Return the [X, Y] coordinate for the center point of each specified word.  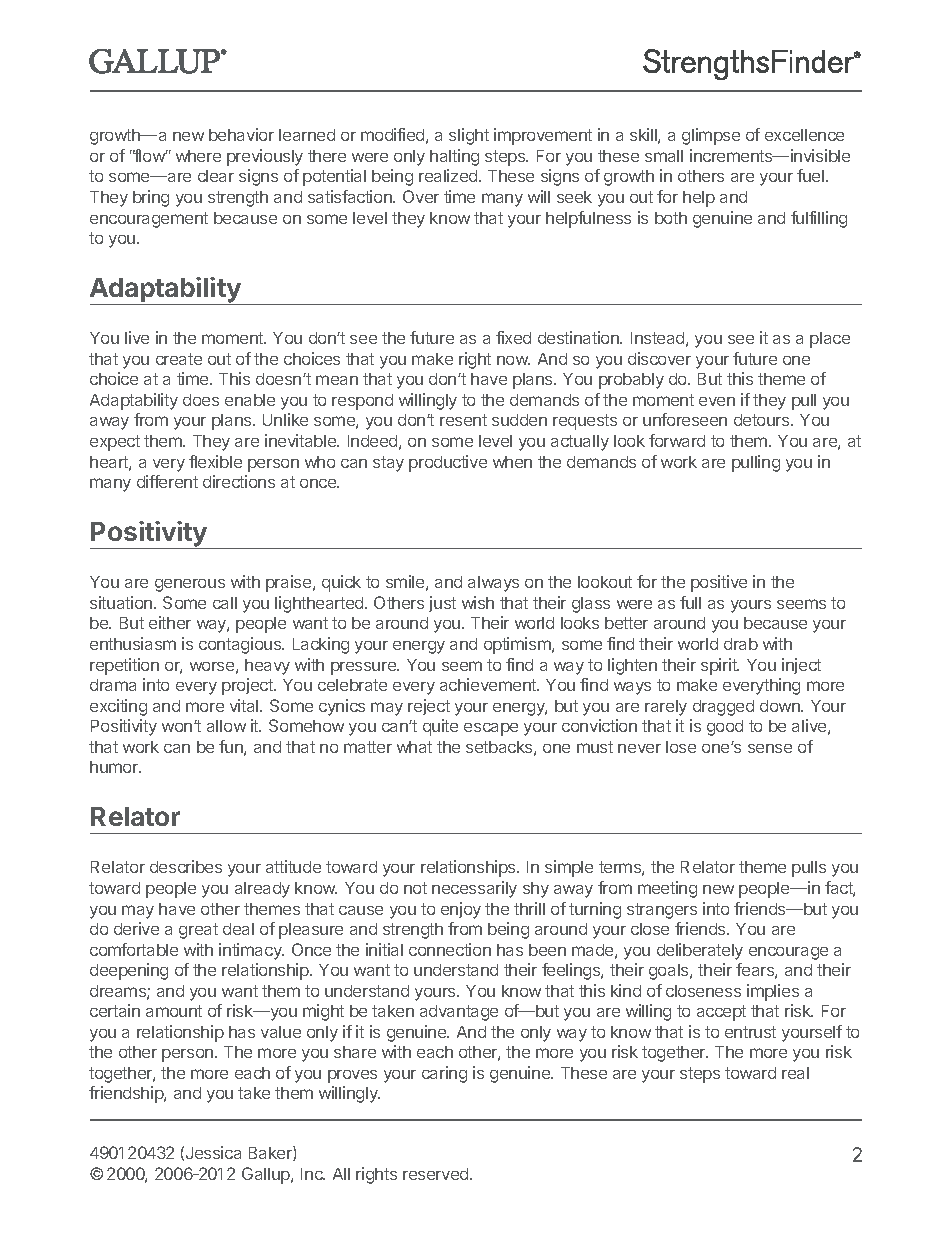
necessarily [474, 889]
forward [677, 440]
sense [770, 748]
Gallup [267, 1175]
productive [448, 463]
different [167, 481]
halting [454, 157]
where [198, 156]
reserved [437, 1174]
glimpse [711, 136]
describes [186, 866]
